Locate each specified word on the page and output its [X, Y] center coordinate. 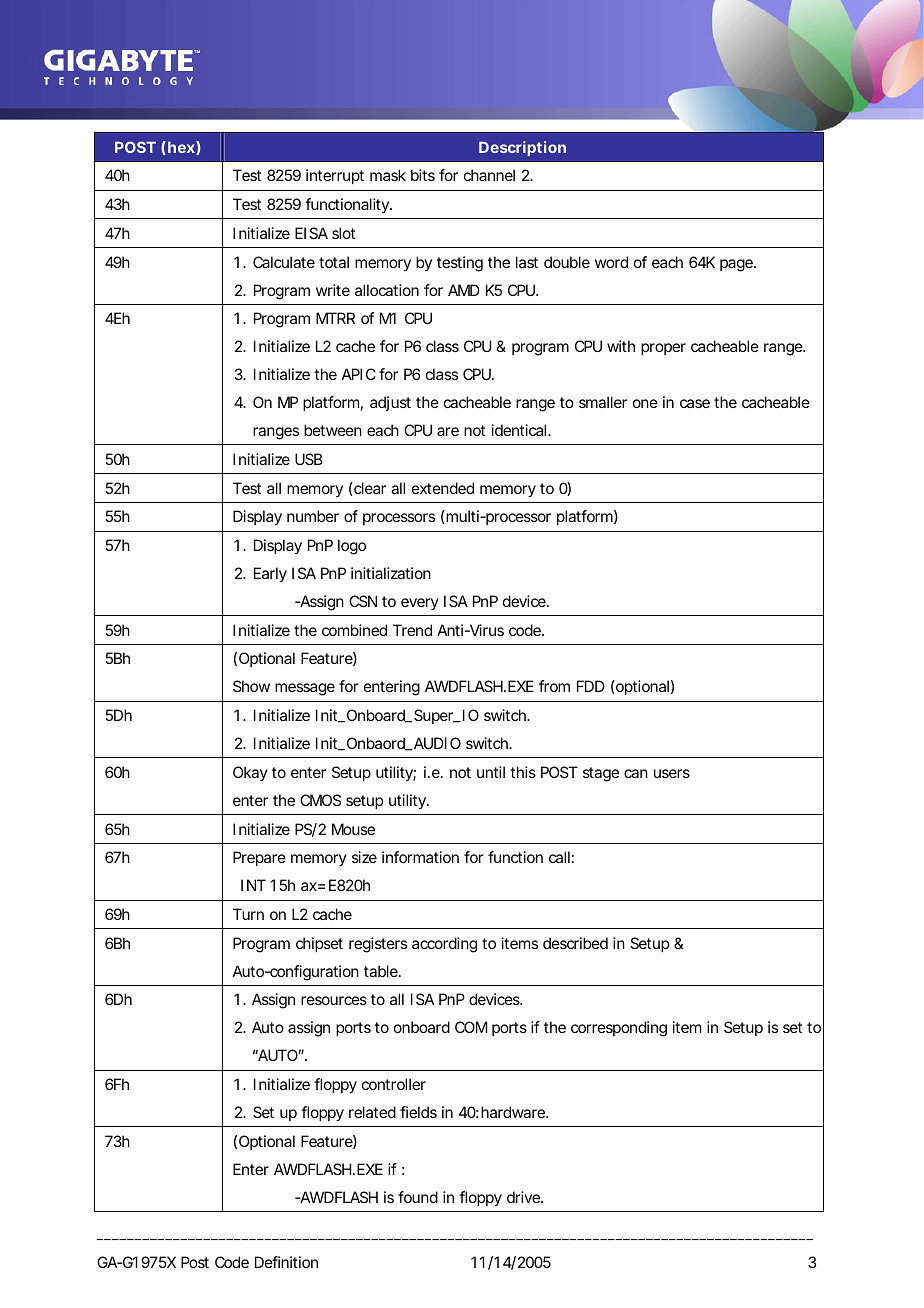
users [672, 773]
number [313, 516]
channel [489, 175]
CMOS [320, 800]
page [738, 265]
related [372, 1112]
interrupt [335, 176]
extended [443, 488]
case [695, 403]
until [491, 772]
